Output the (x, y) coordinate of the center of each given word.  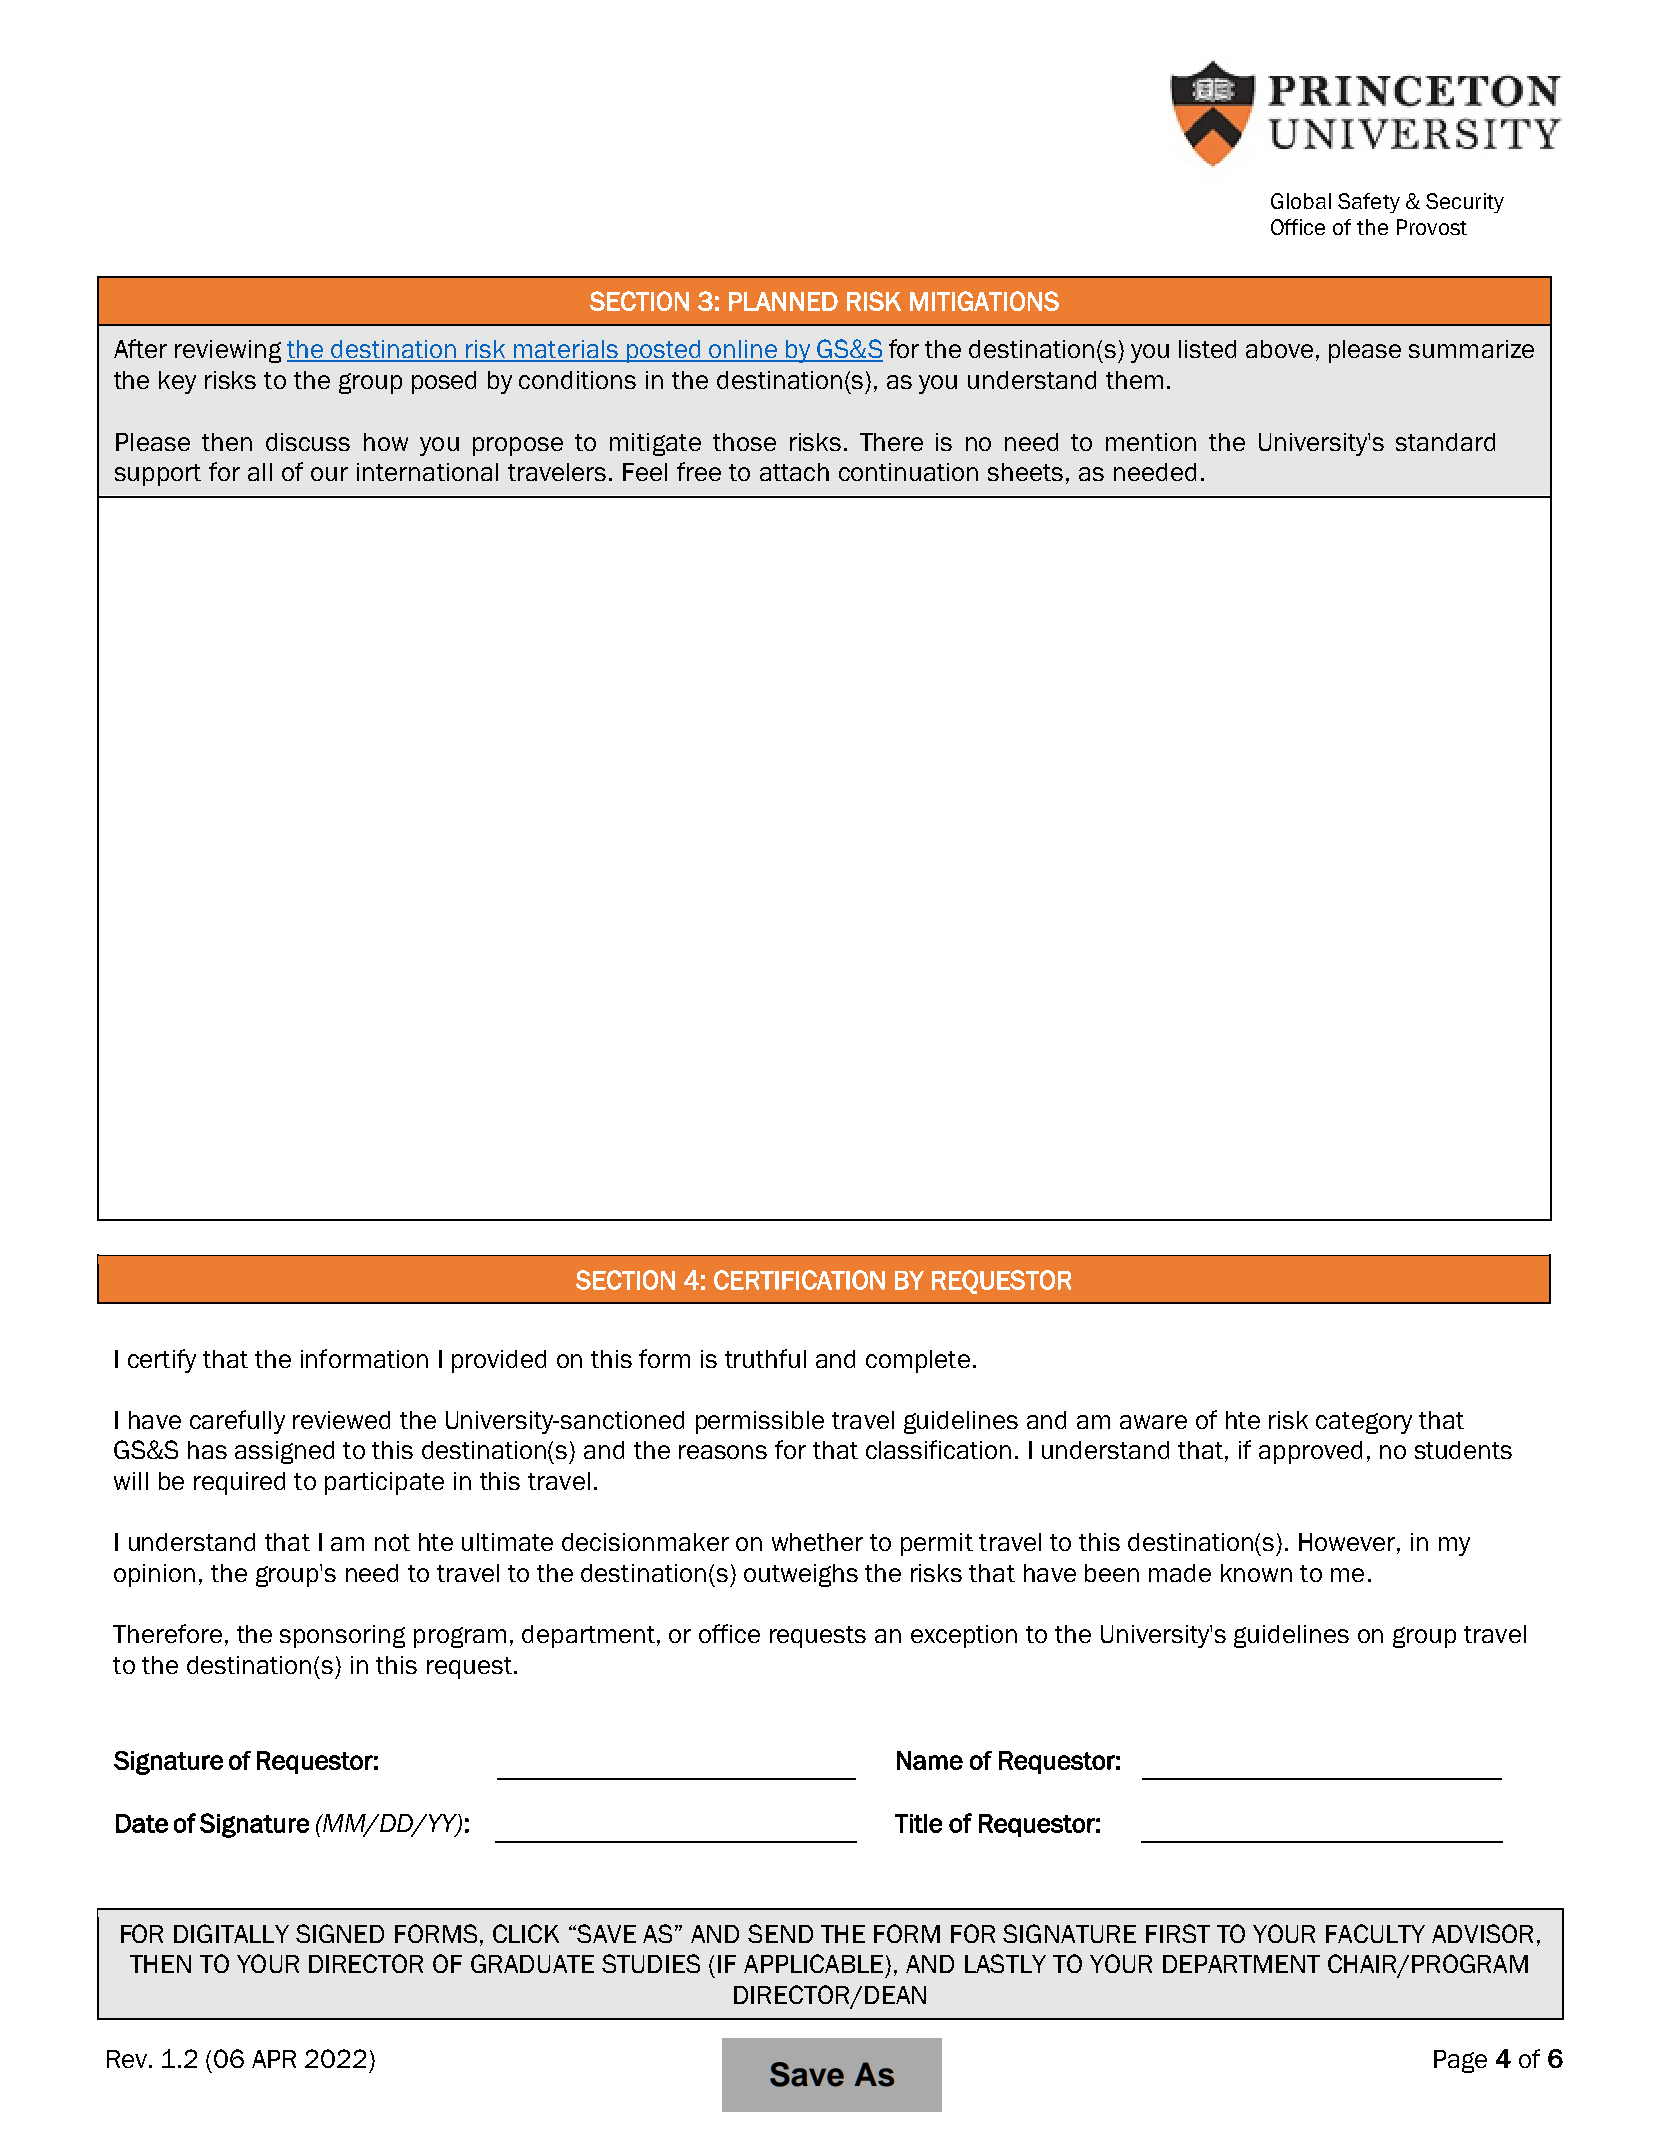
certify (162, 1361)
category (1364, 1423)
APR (274, 2059)
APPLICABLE (813, 1963)
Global (1301, 201)
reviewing (228, 351)
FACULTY (1375, 1933)
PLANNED (783, 301)
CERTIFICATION (799, 1280)
